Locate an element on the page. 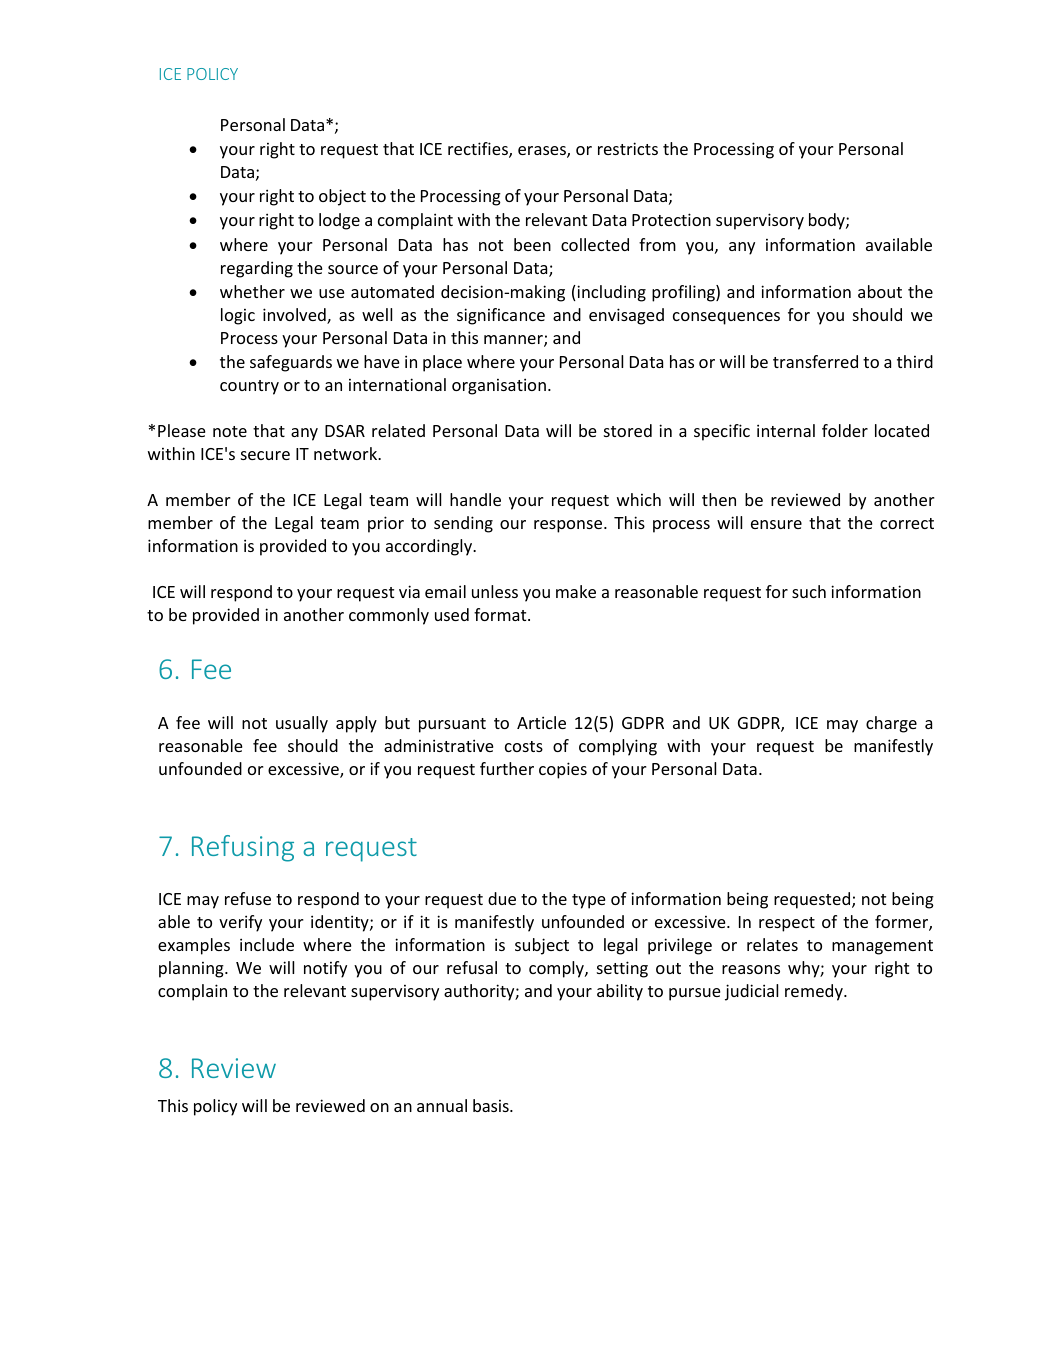 The width and height of the page is (1050, 1359). object is located at coordinates (342, 197).
